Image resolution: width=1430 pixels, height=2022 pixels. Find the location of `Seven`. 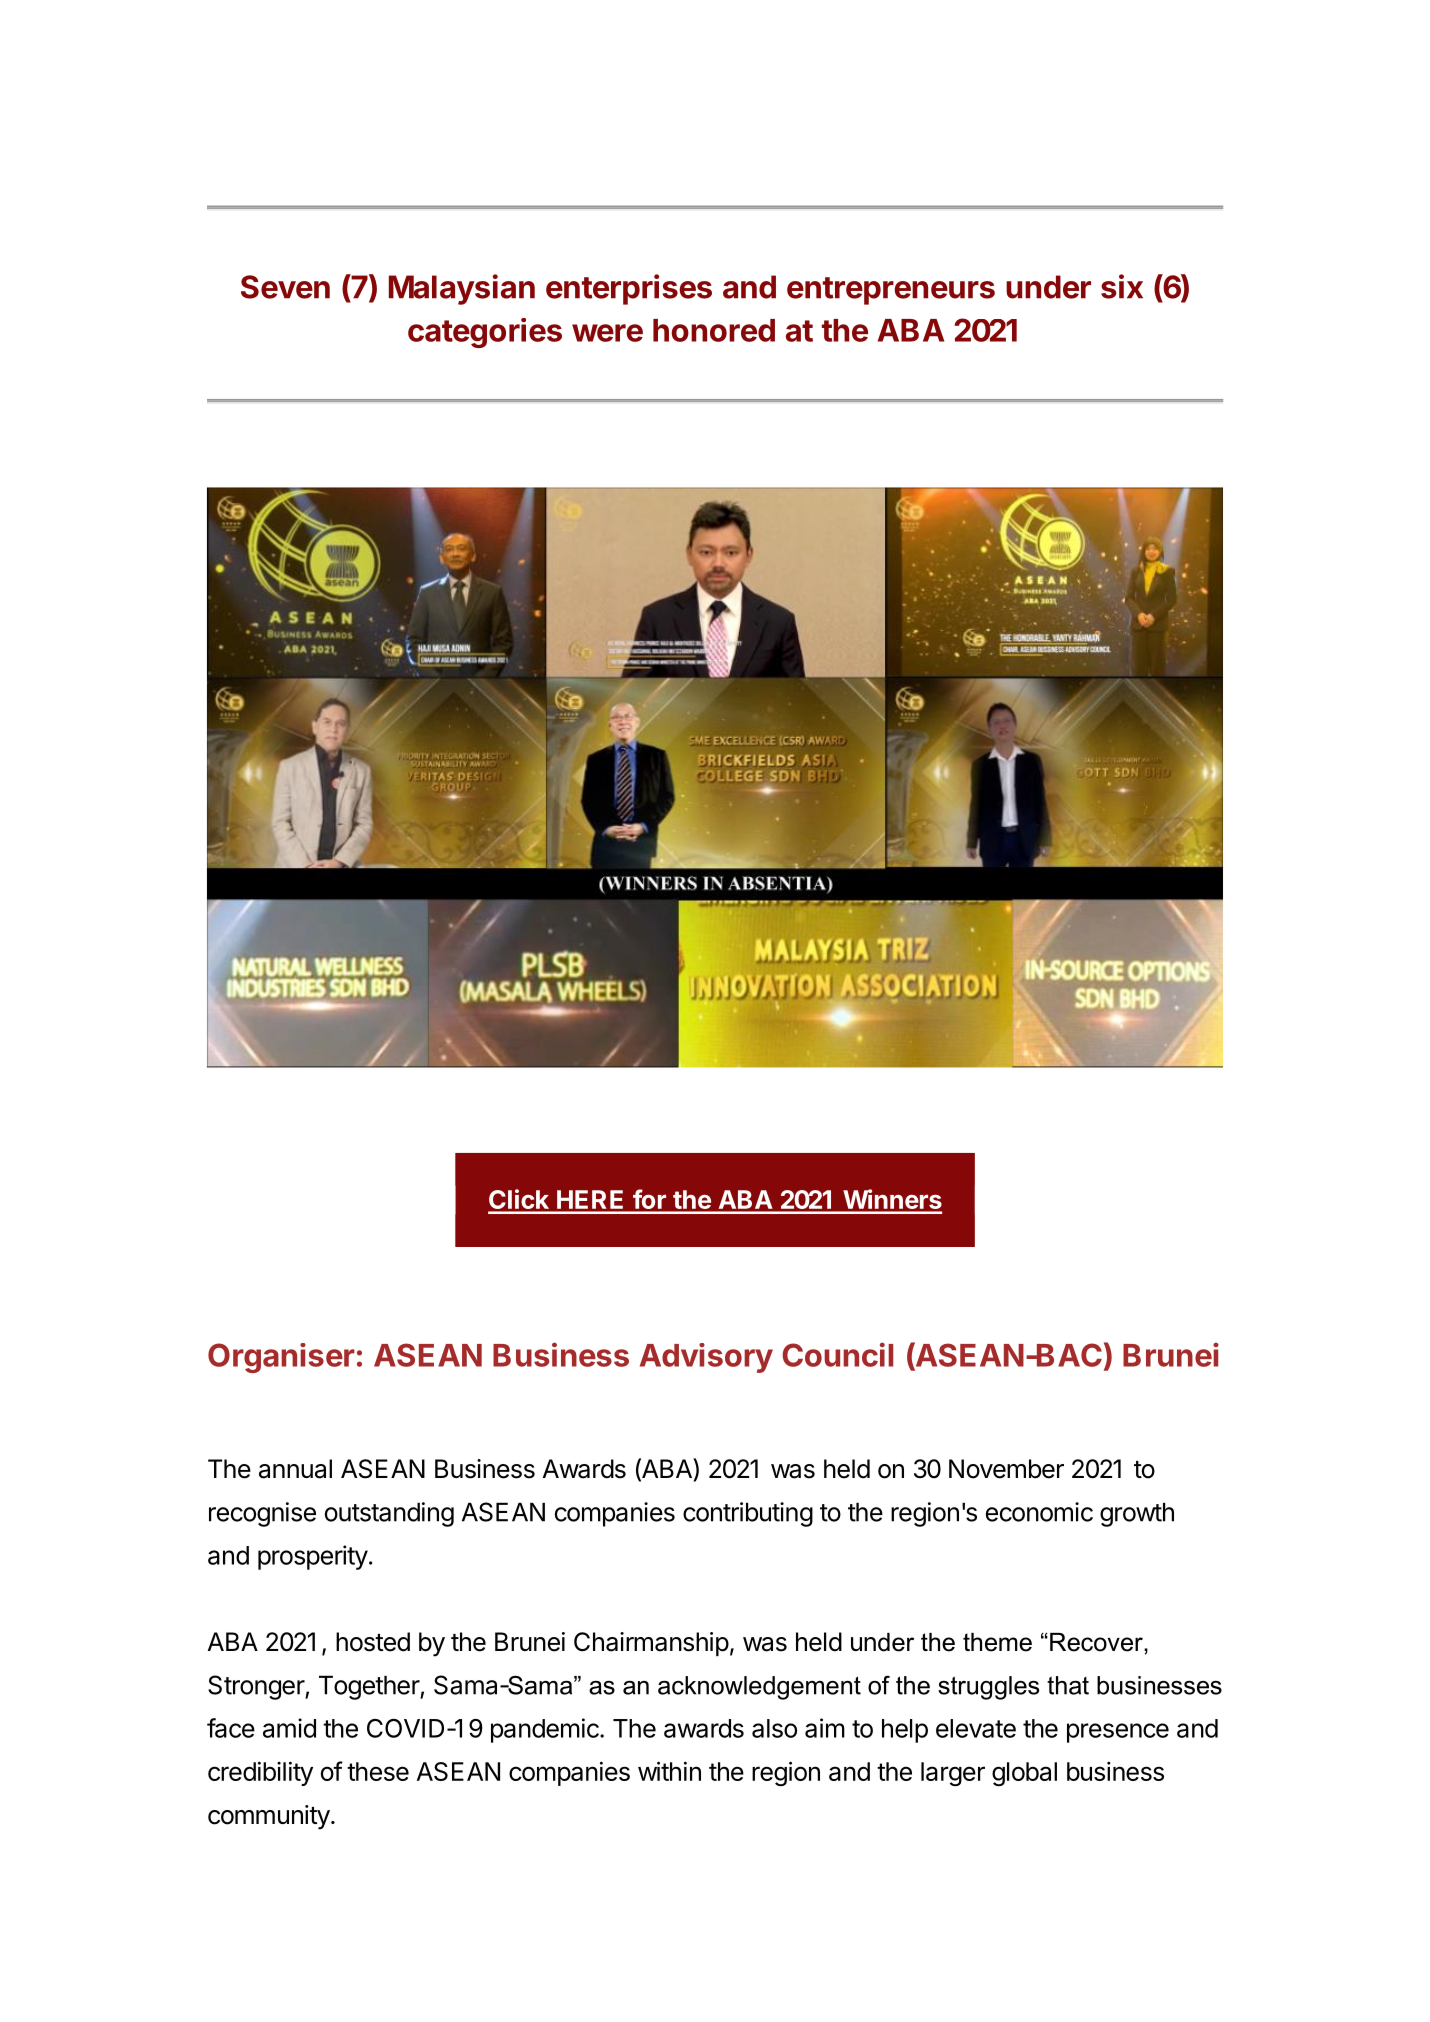

Seven is located at coordinates (285, 287).
